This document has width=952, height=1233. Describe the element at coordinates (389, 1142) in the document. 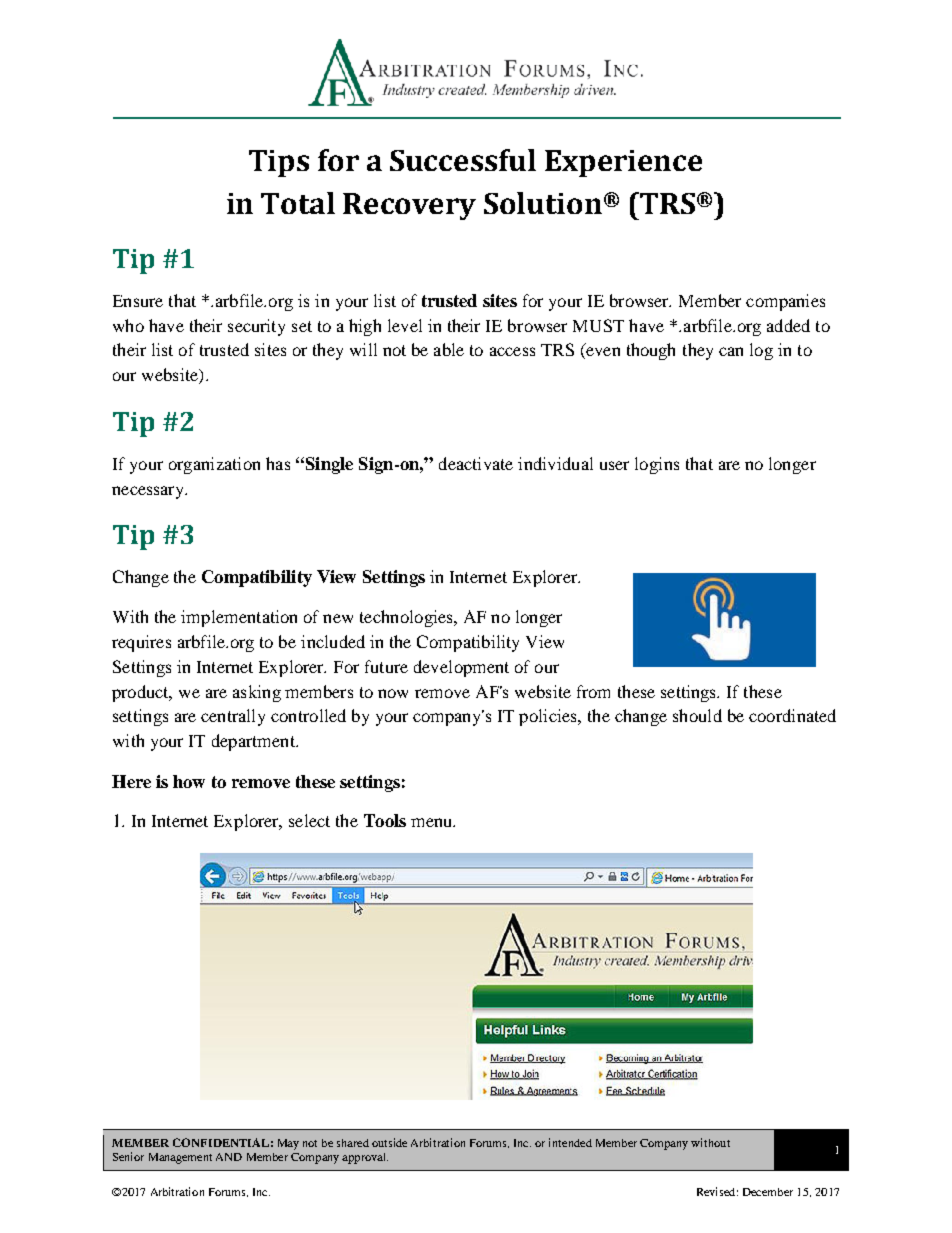

I see `outside` at that location.
